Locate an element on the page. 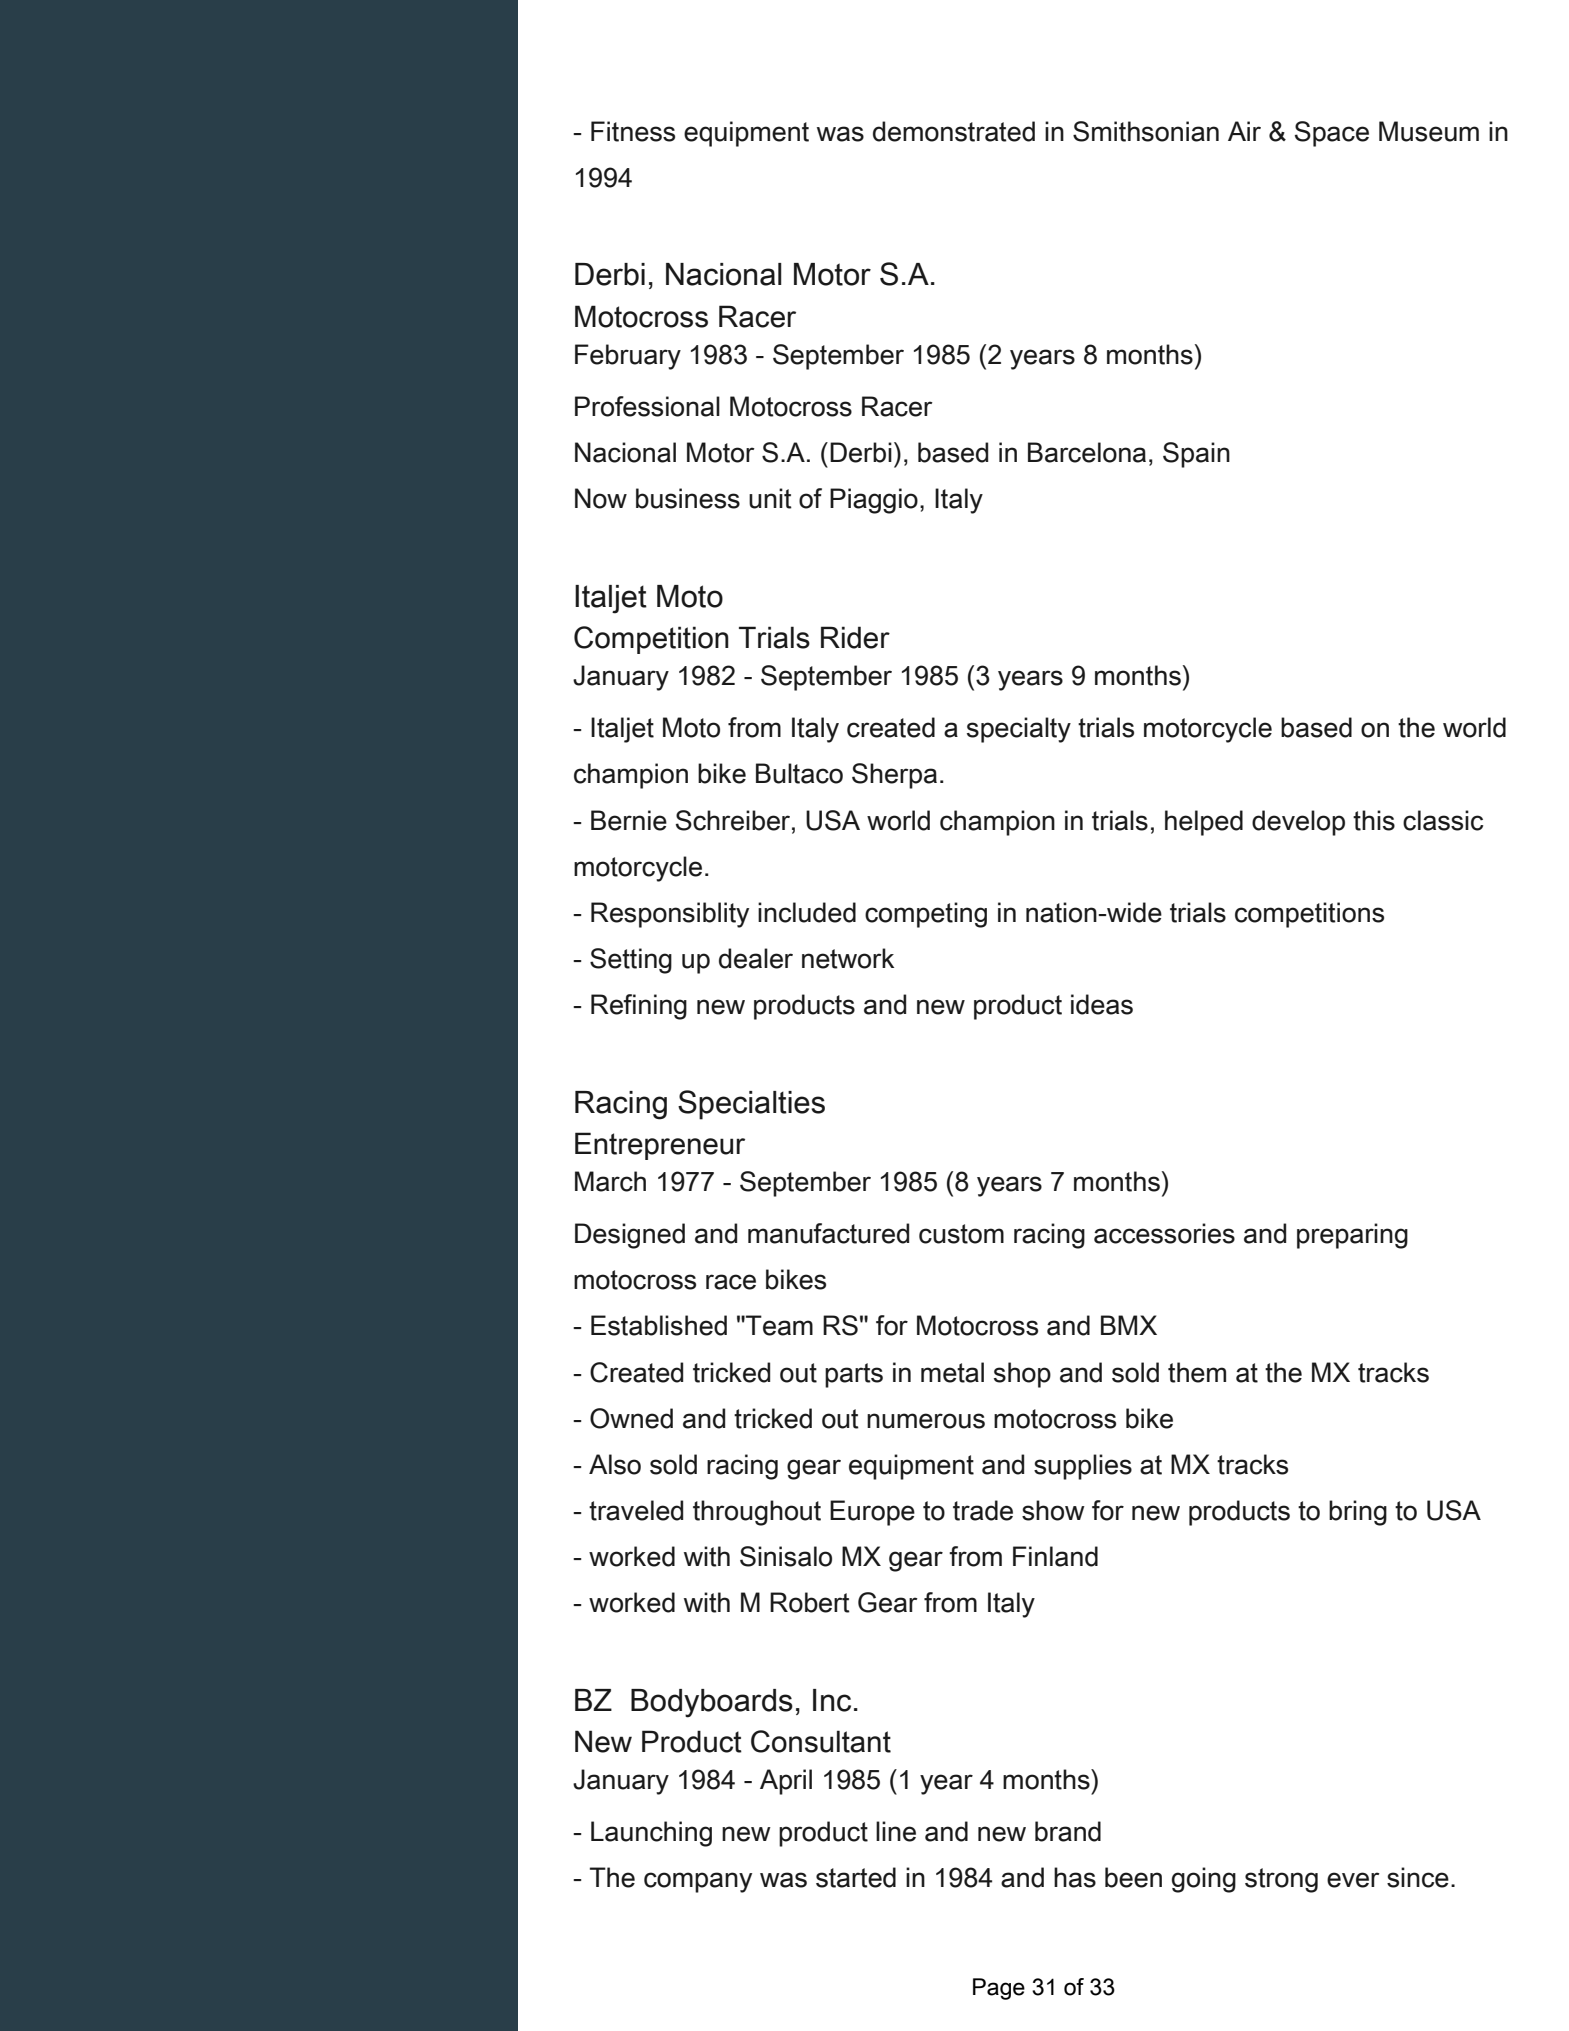 The height and width of the document is (2031, 1569). Space is located at coordinates (1332, 134).
